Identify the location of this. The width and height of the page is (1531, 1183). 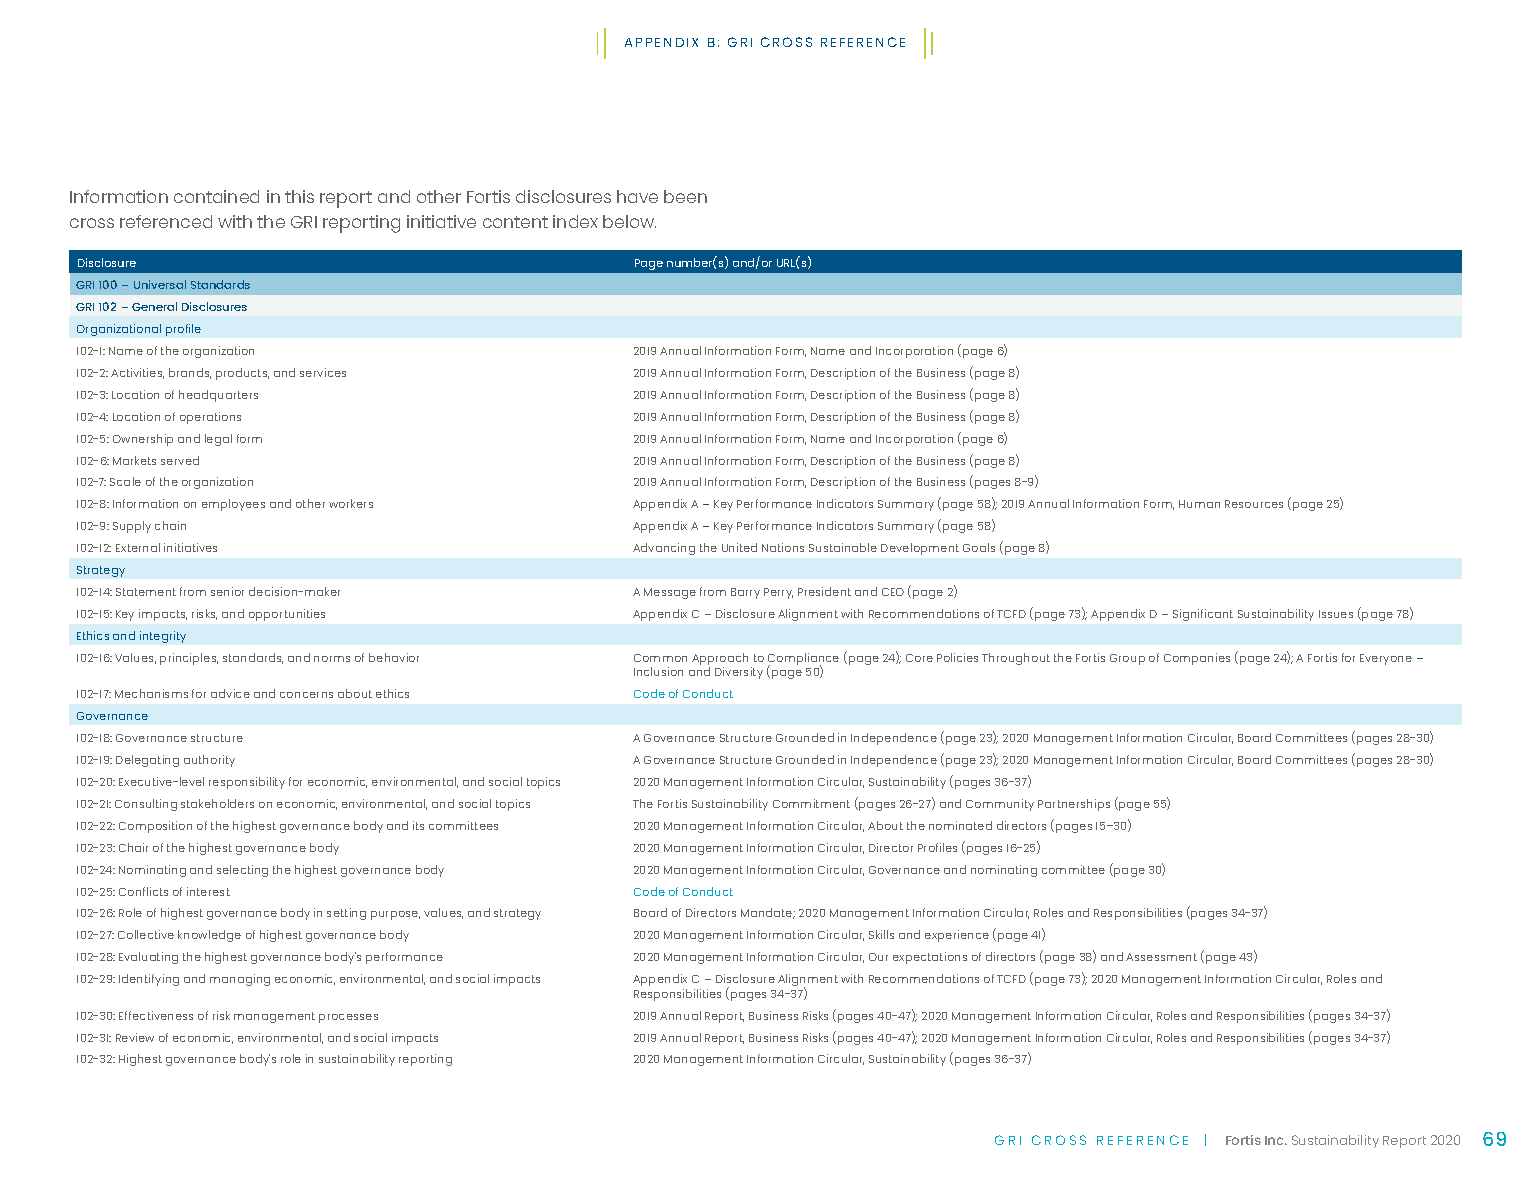
(299, 196).
